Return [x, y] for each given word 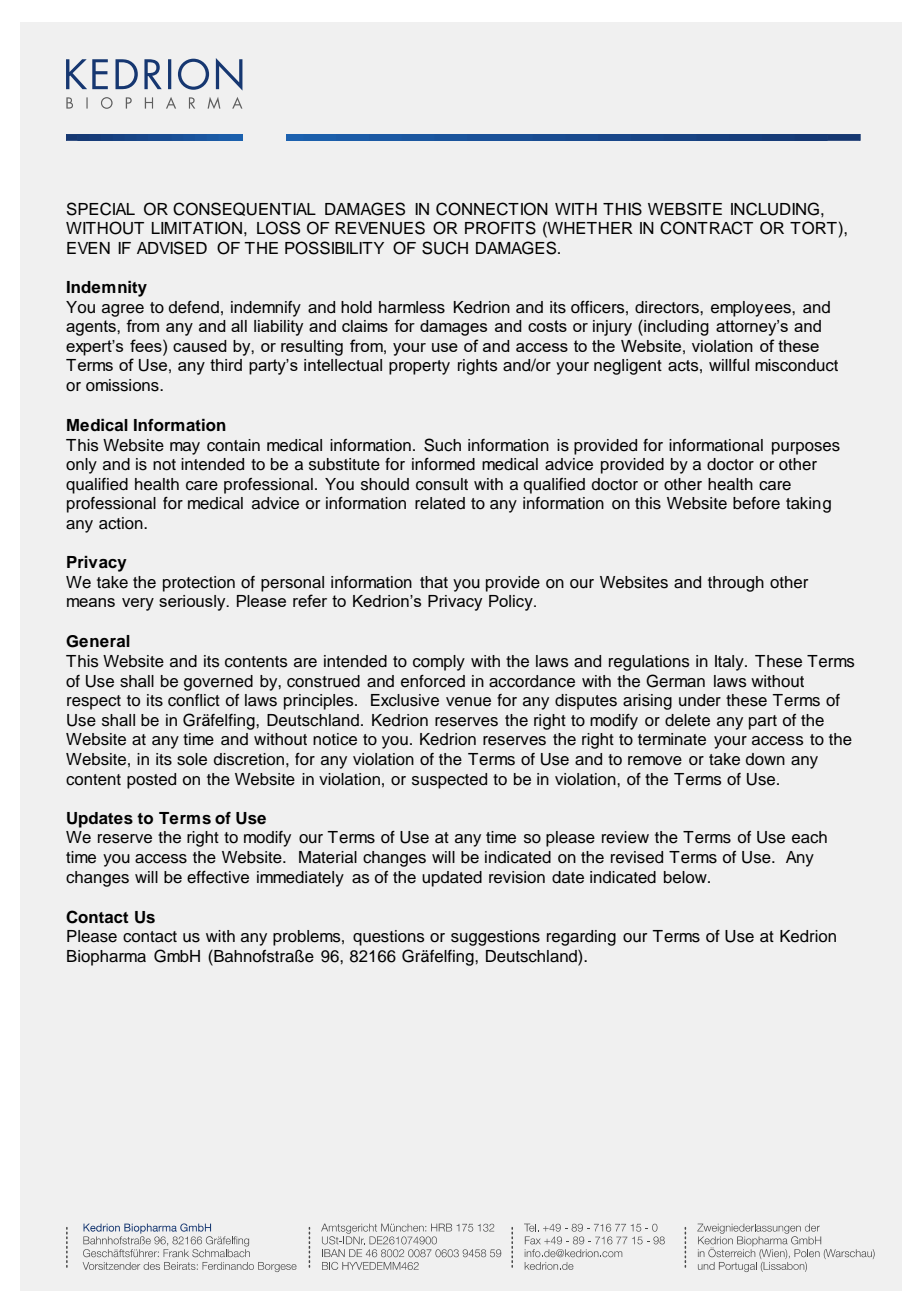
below [686, 877]
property [419, 367]
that [434, 582]
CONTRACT [706, 228]
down [765, 759]
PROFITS [500, 228]
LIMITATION [197, 228]
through [736, 584]
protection [199, 584]
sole [192, 759]
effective [218, 877]
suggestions [495, 938]
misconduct [796, 365]
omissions [123, 385]
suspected [449, 781]
